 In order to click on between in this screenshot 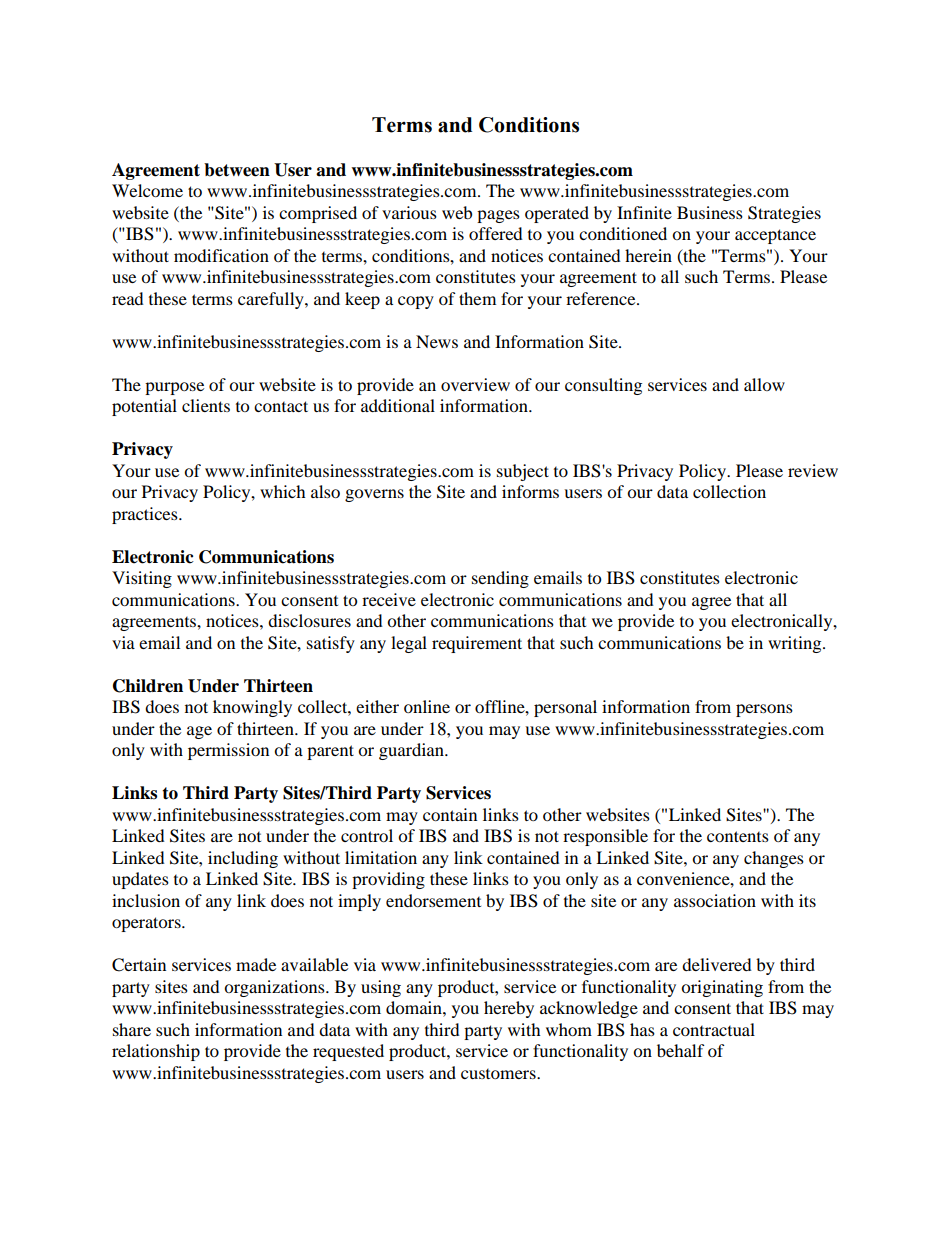, I will do `click(237, 170)`.
